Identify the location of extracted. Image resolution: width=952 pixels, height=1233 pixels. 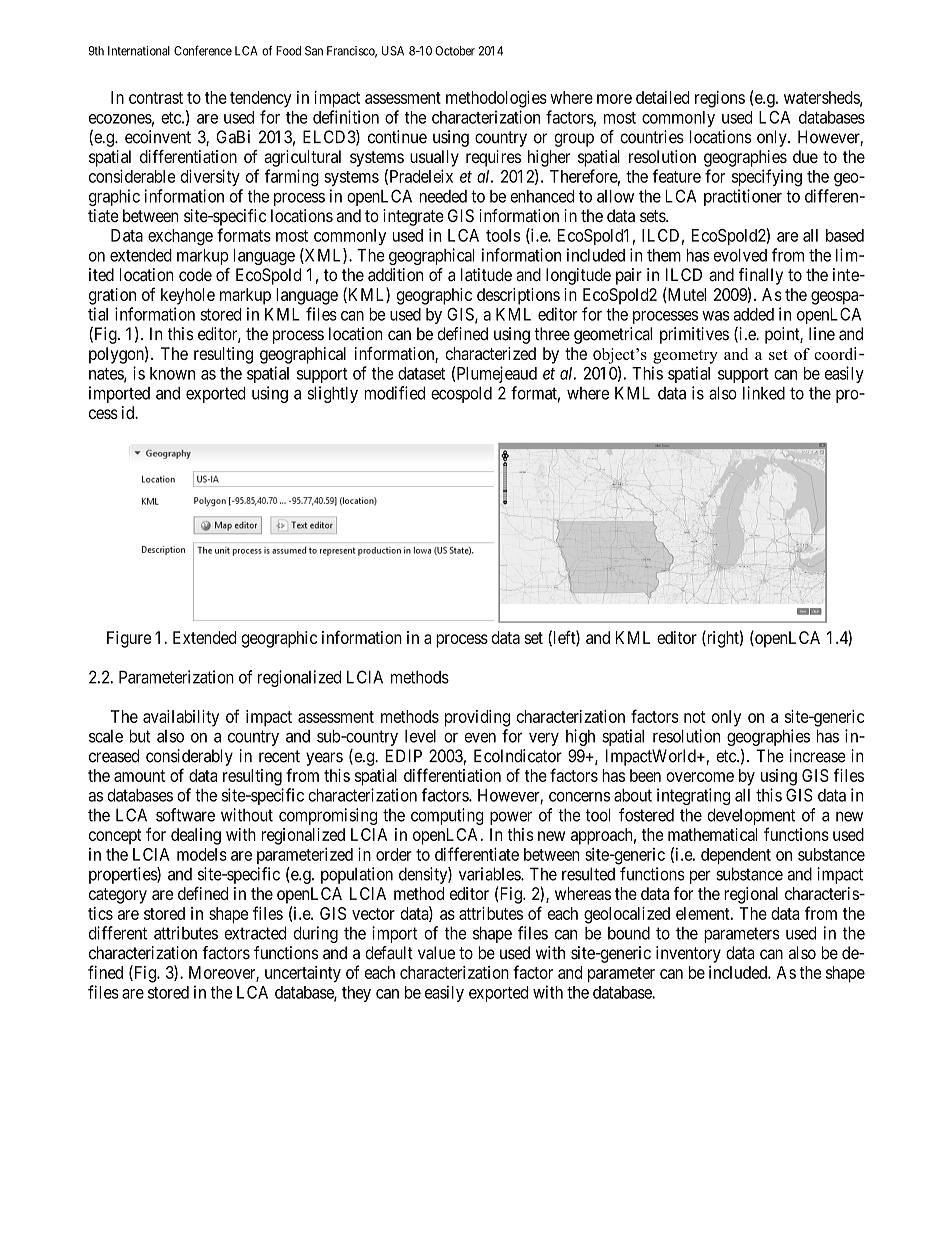
(255, 933).
